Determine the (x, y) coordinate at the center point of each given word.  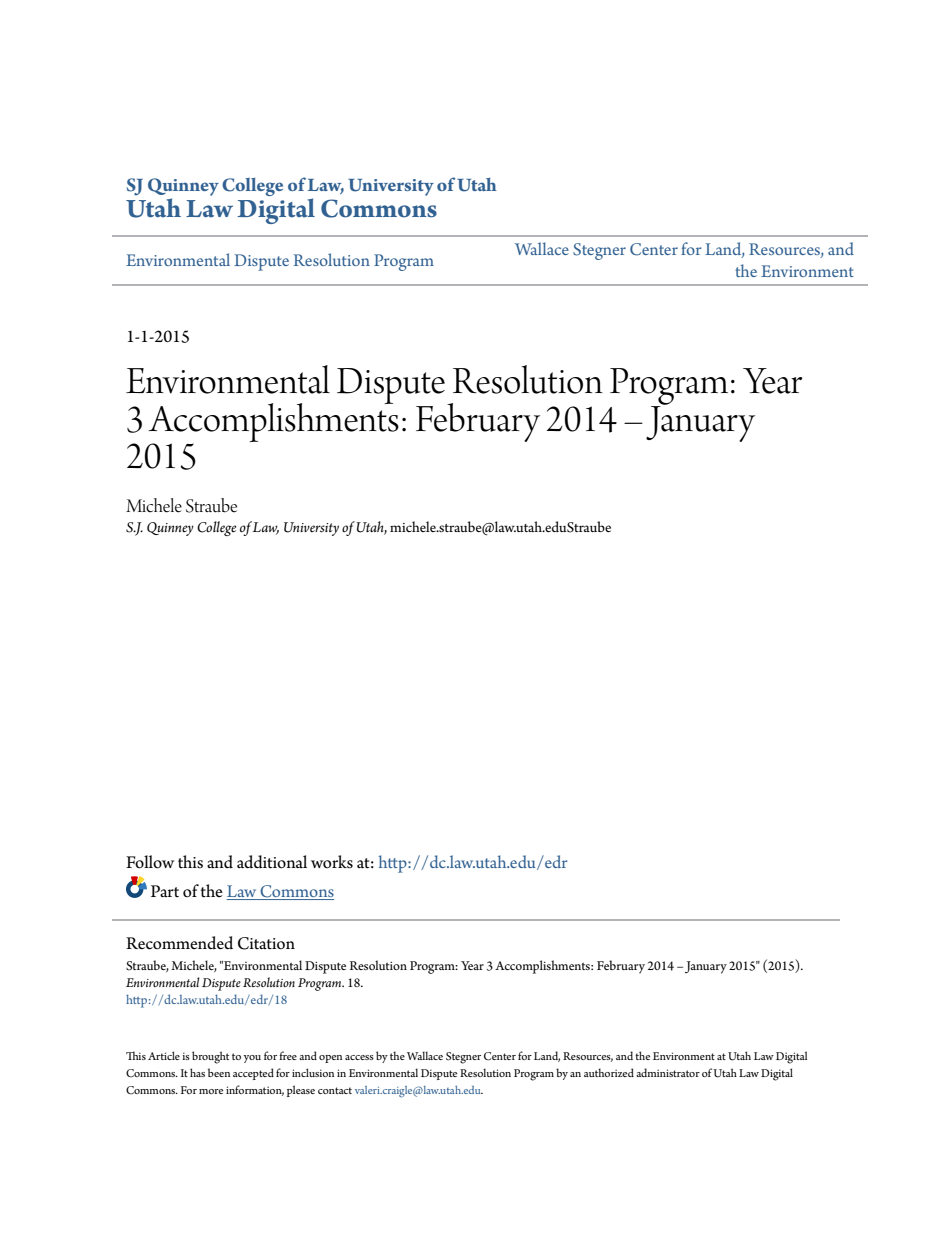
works (332, 862)
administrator (668, 1072)
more (211, 1091)
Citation (266, 943)
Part (165, 891)
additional (272, 862)
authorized (609, 1072)
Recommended (179, 943)
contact (335, 1090)
